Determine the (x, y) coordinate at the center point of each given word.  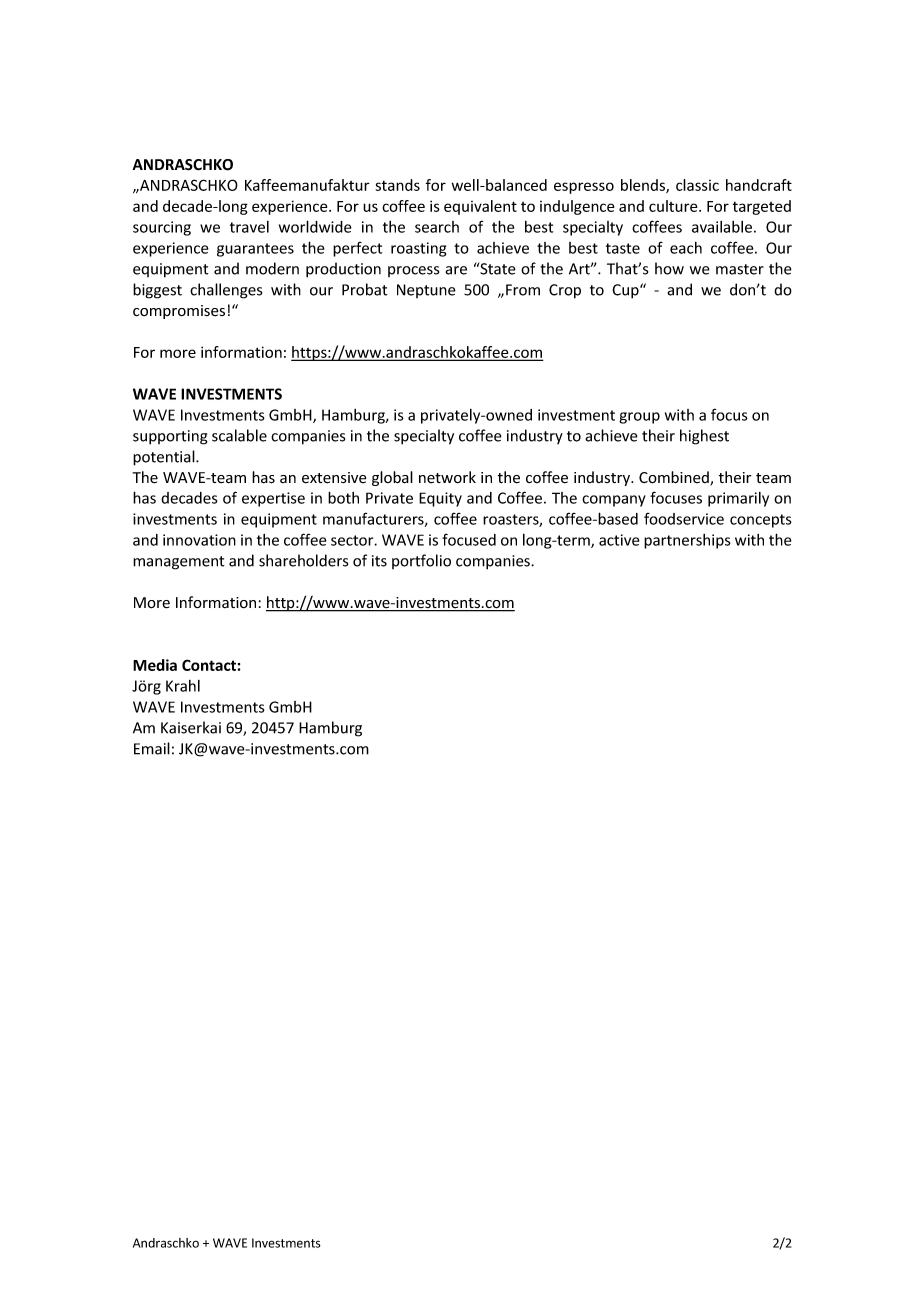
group (639, 418)
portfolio (421, 561)
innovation (199, 540)
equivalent (480, 207)
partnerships (687, 541)
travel (249, 227)
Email (152, 748)
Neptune (426, 291)
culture (674, 206)
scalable (239, 435)
